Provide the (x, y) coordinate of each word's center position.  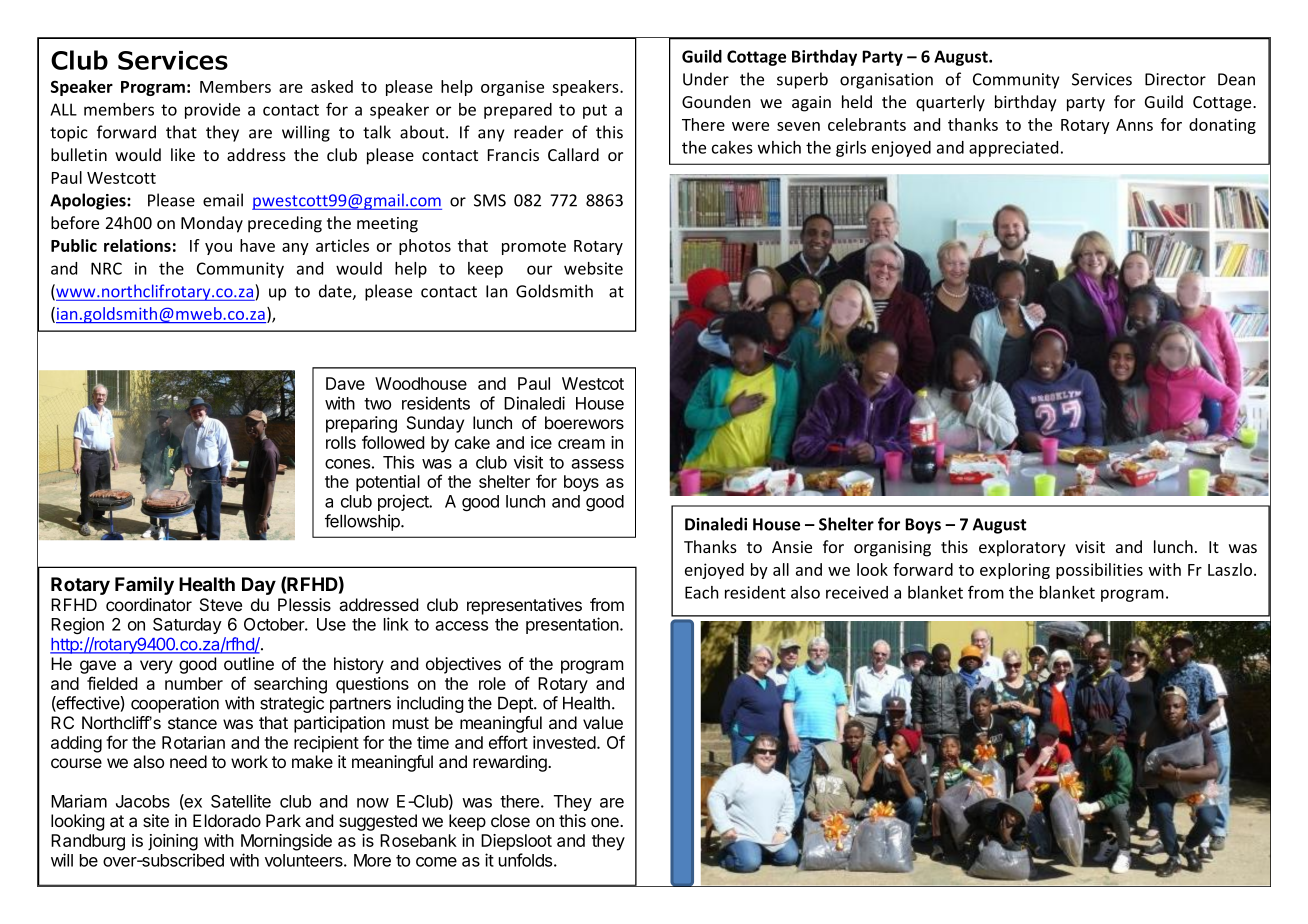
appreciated (1013, 149)
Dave (345, 383)
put (595, 111)
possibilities (1099, 571)
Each (702, 592)
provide (212, 111)
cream (581, 444)
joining (173, 842)
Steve (221, 605)
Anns (1134, 125)
